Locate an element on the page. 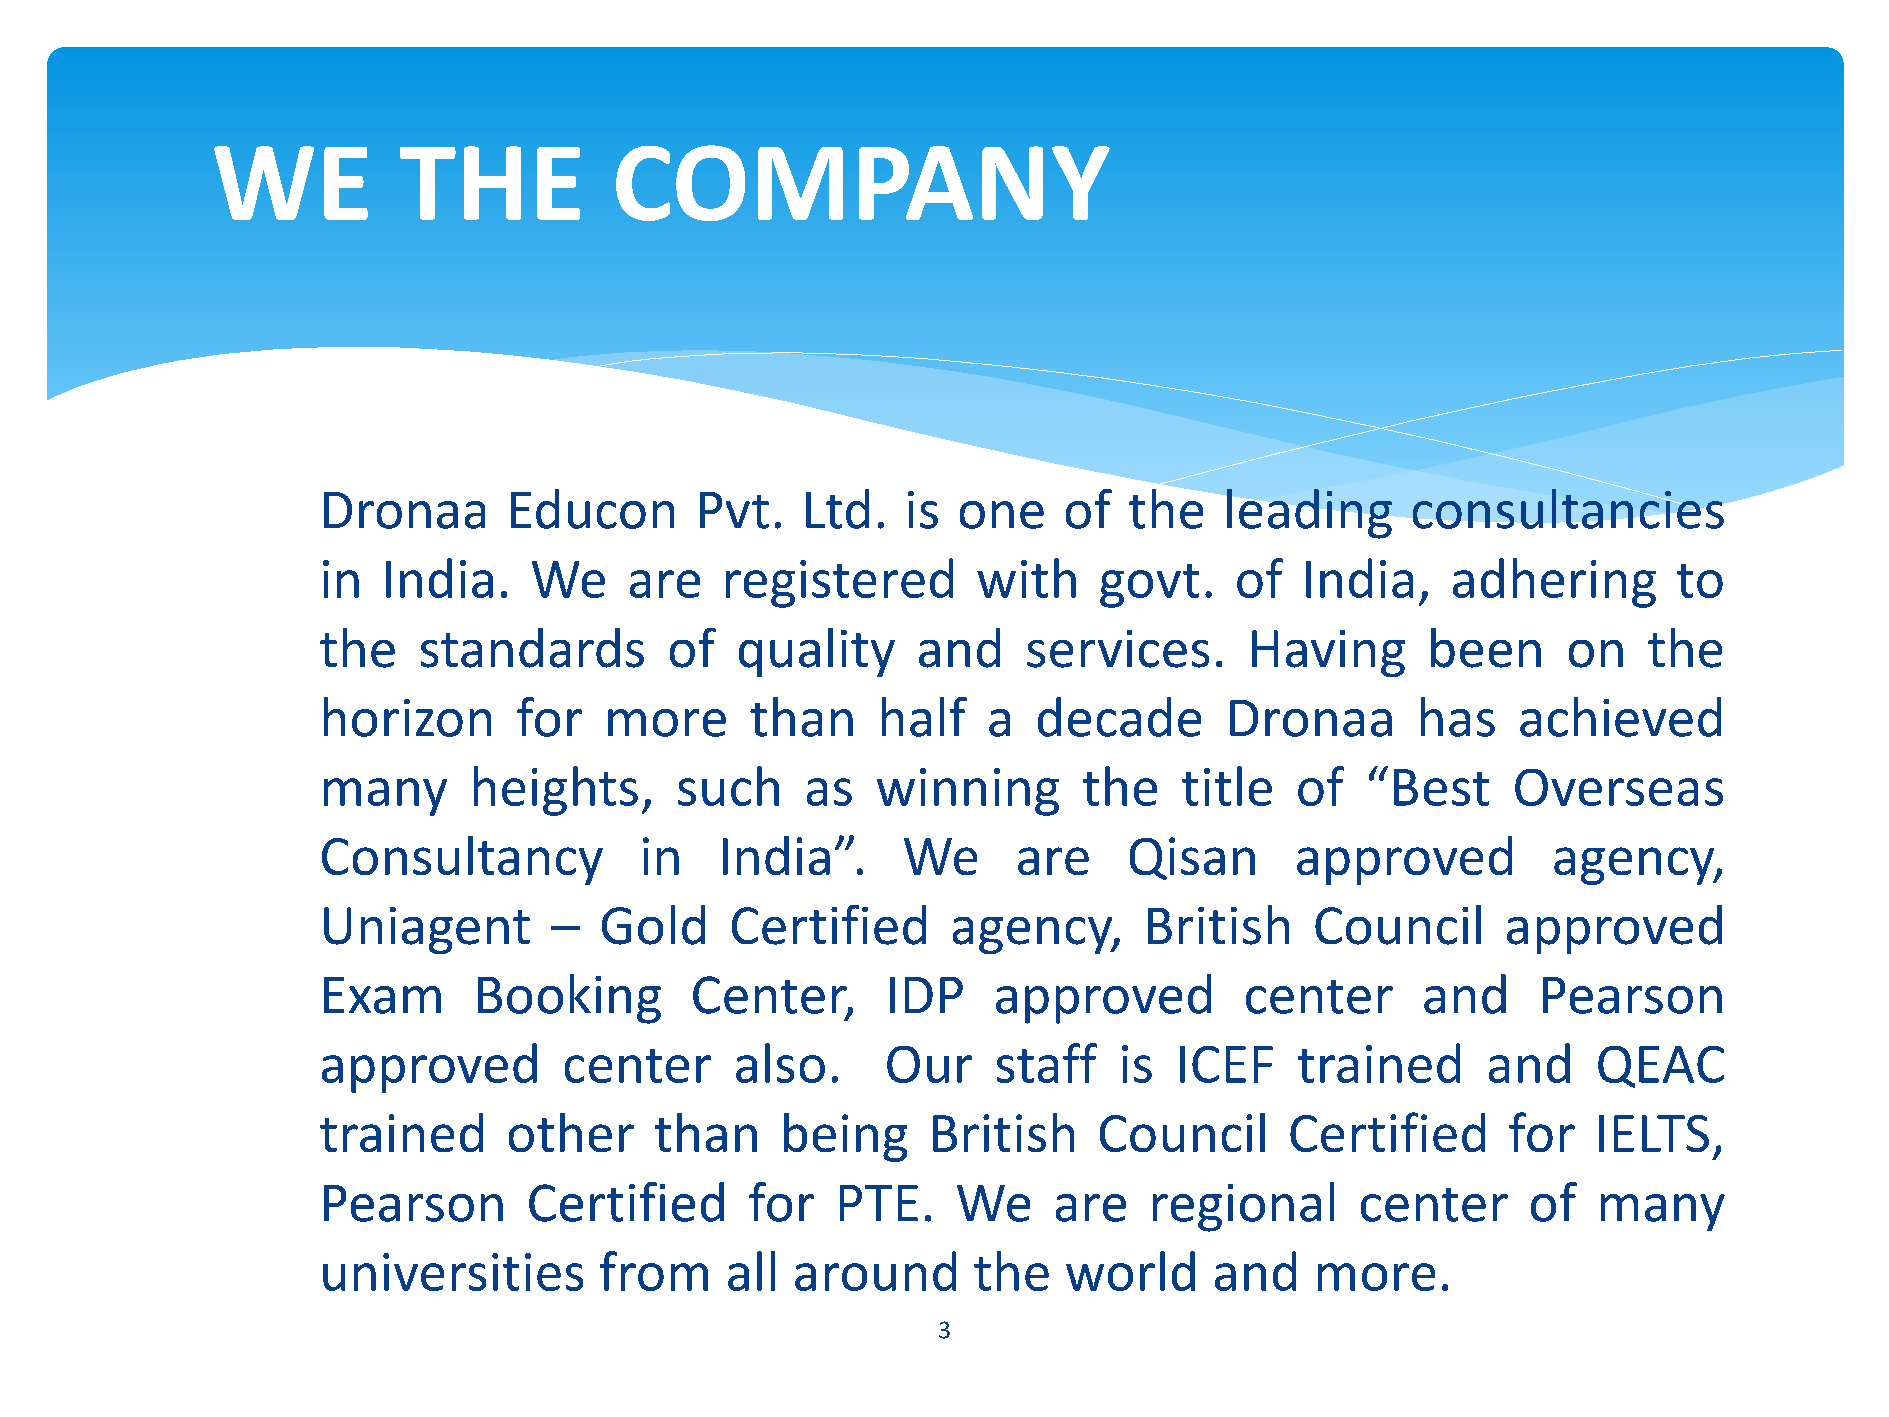 This page has width=1889, height=1417. heights is located at coordinates (556, 791).
